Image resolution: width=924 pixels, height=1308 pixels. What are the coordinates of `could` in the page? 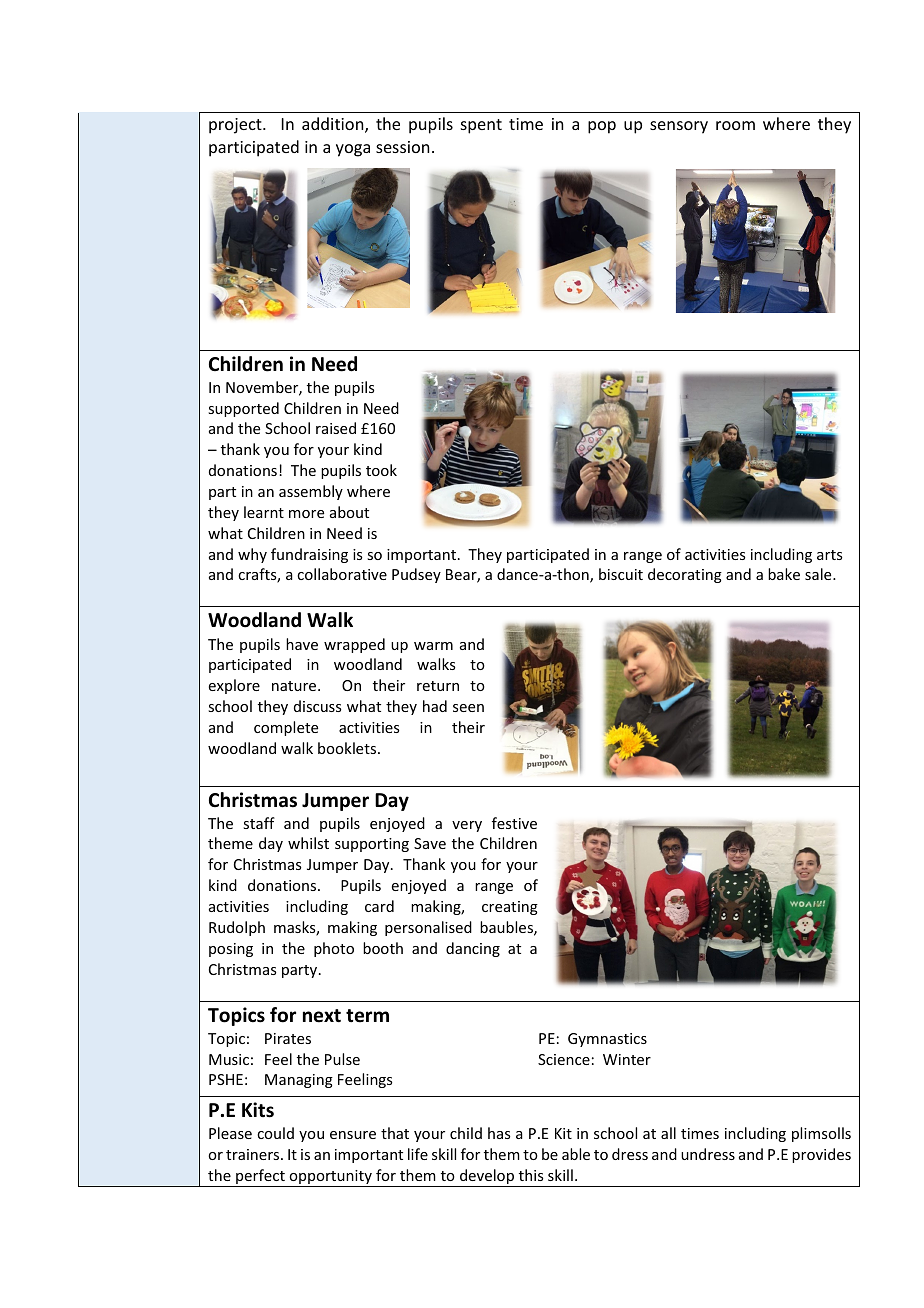 It's located at (275, 1133).
